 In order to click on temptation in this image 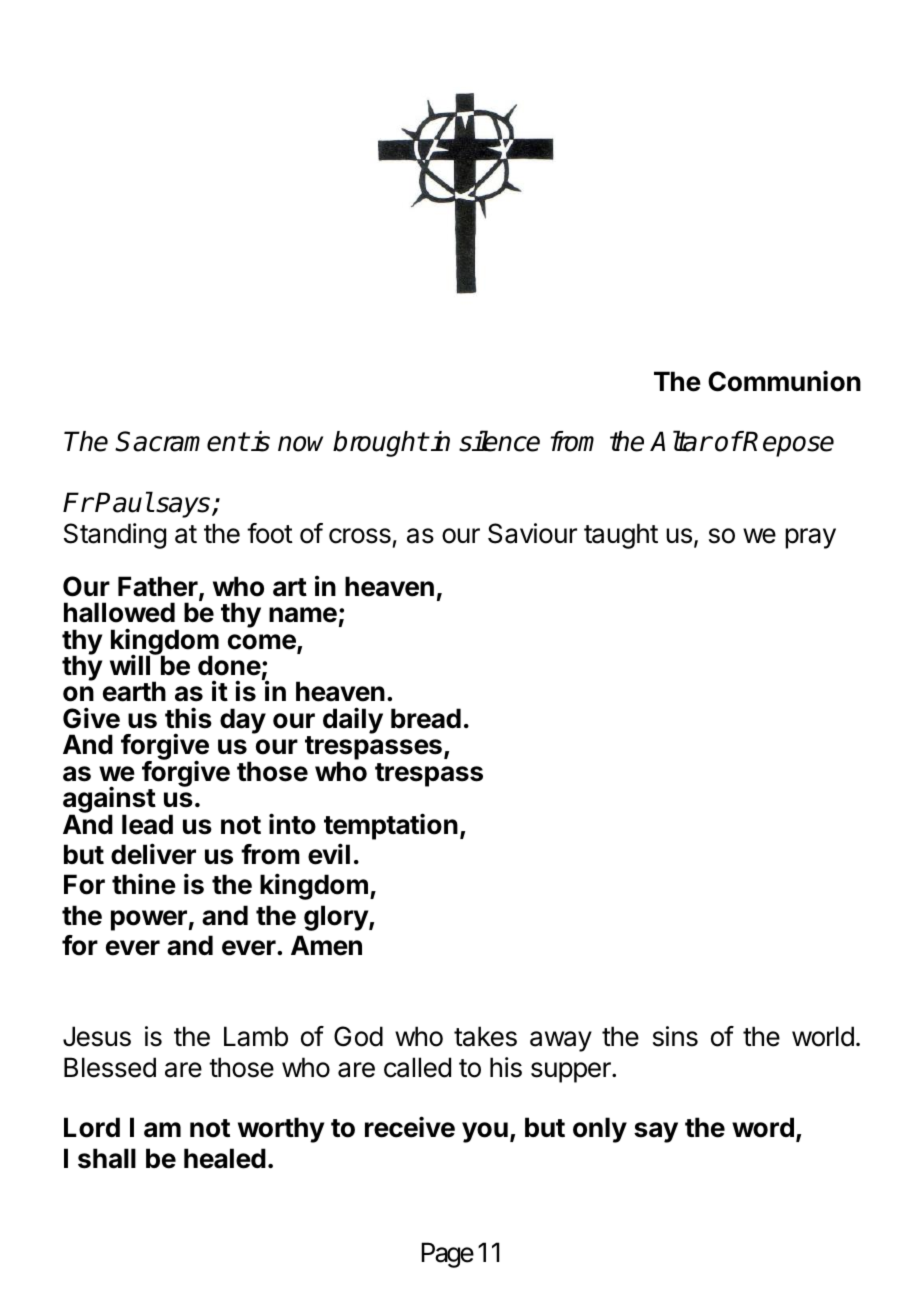, I will do `click(391, 826)`.
